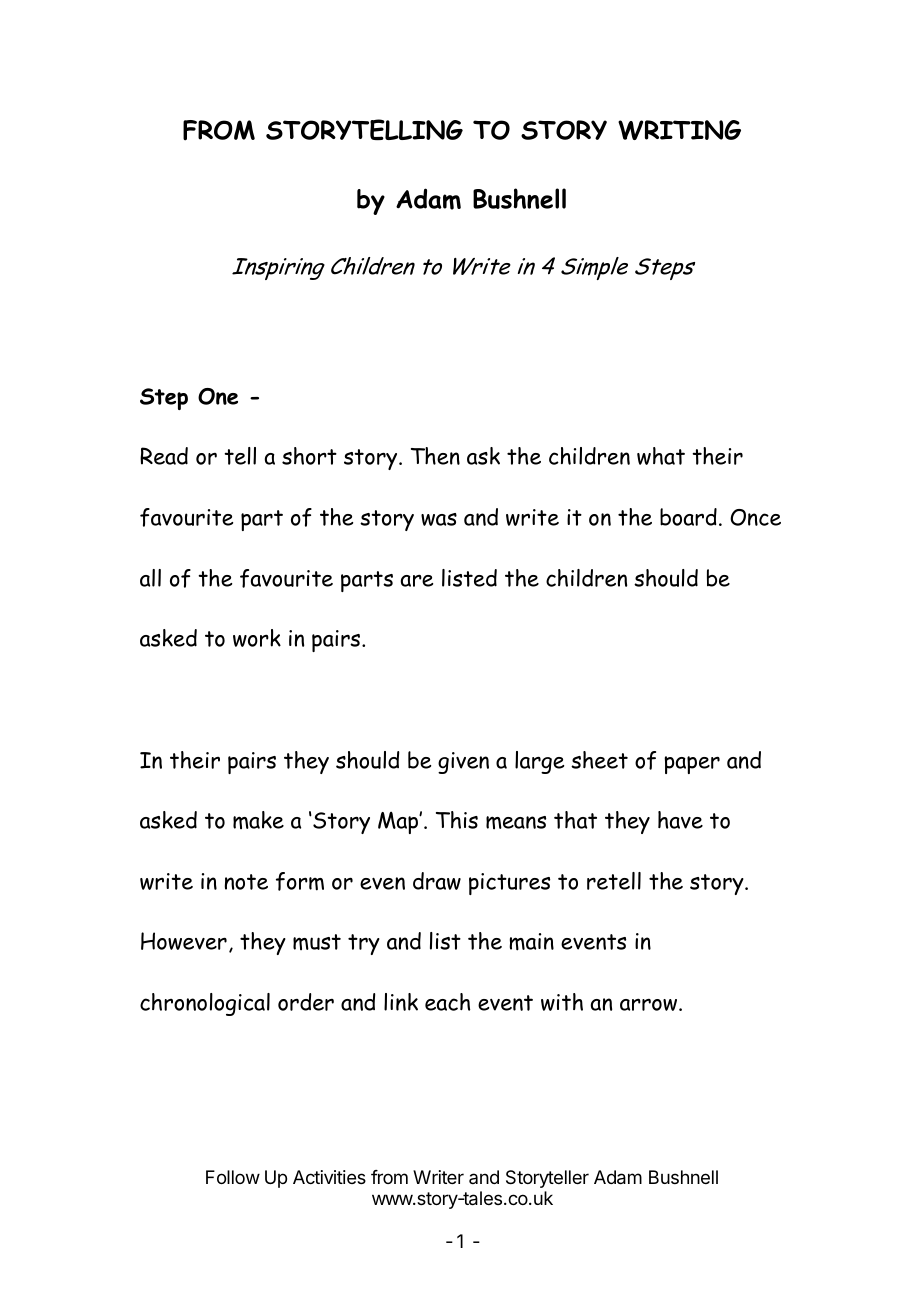  Describe the element at coordinates (661, 456) in the image. I see `what` at that location.
